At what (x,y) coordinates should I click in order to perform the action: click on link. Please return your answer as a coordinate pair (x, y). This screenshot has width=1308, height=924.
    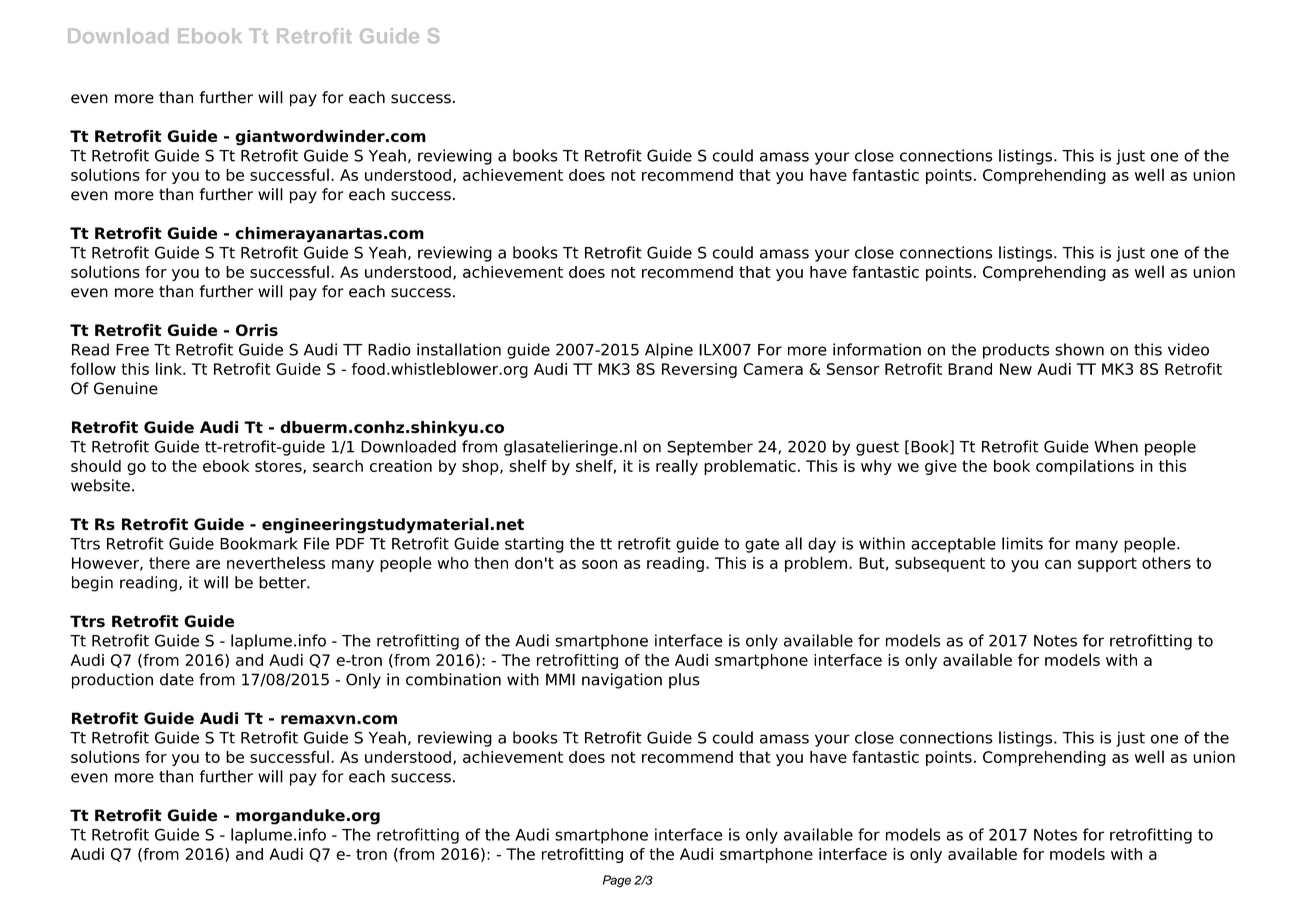
    Looking at the image, I should click on (170, 368).
